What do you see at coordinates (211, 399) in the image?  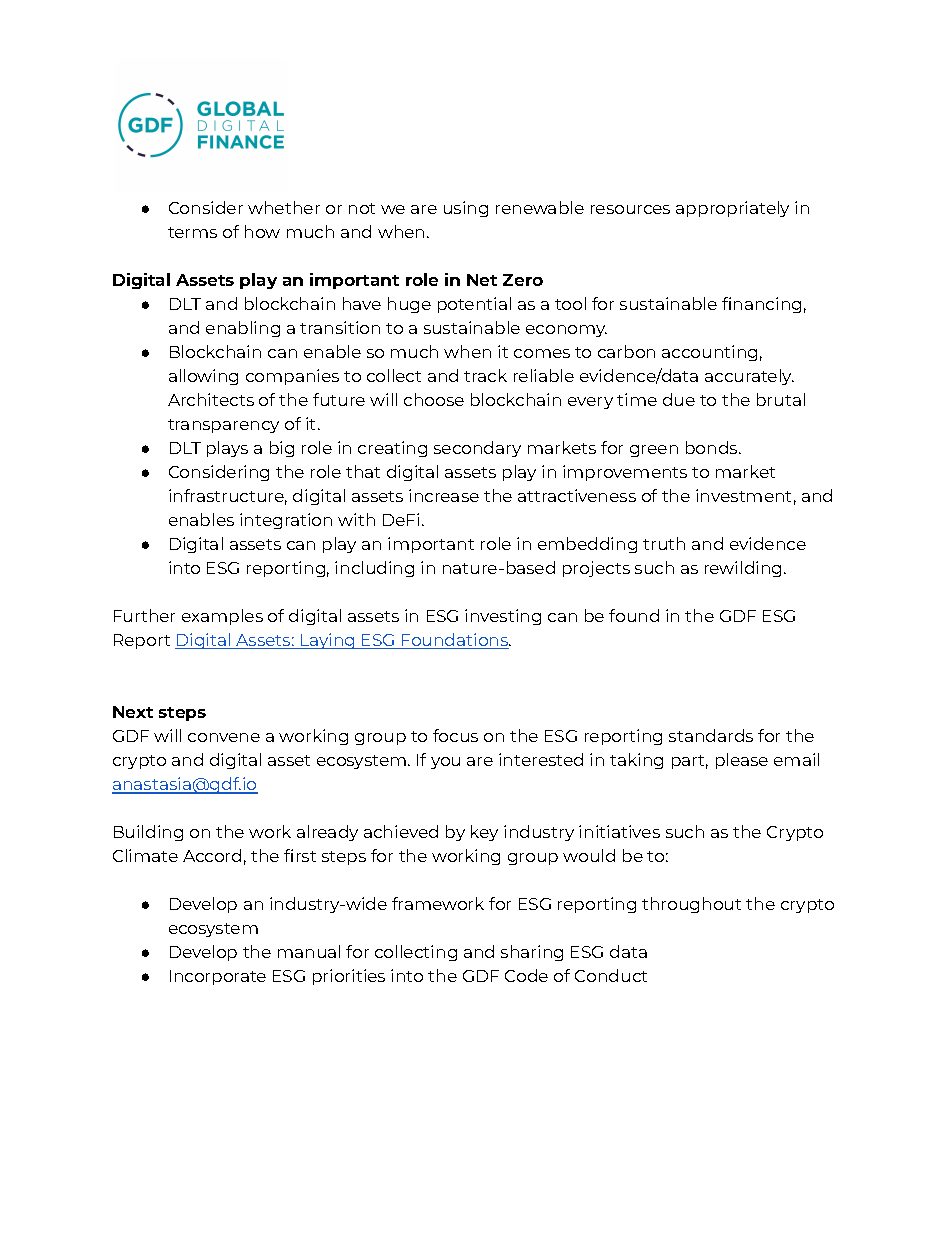 I see `Architects` at bounding box center [211, 399].
